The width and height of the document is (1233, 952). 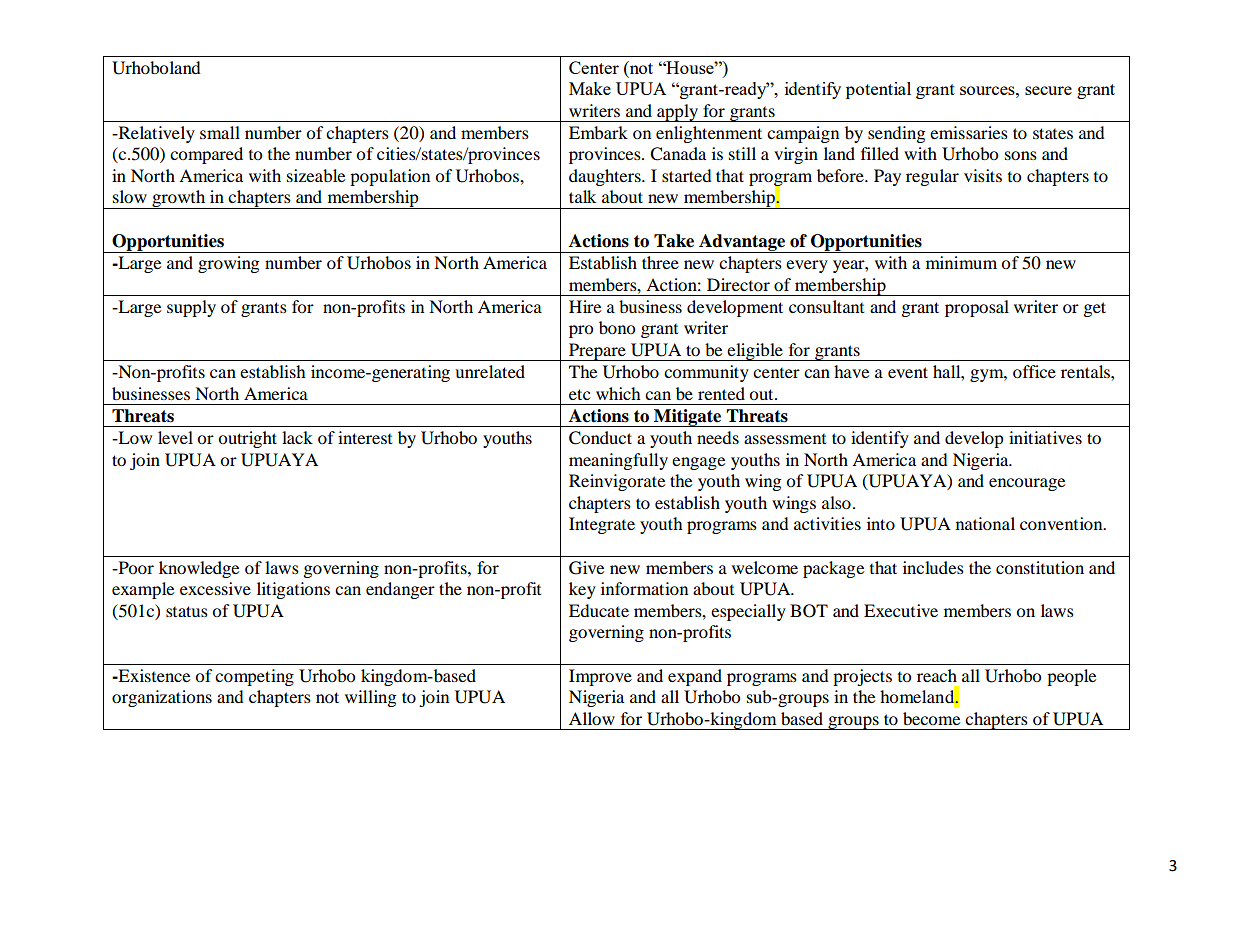 What do you see at coordinates (247, 439) in the document?
I see `outright` at bounding box center [247, 439].
